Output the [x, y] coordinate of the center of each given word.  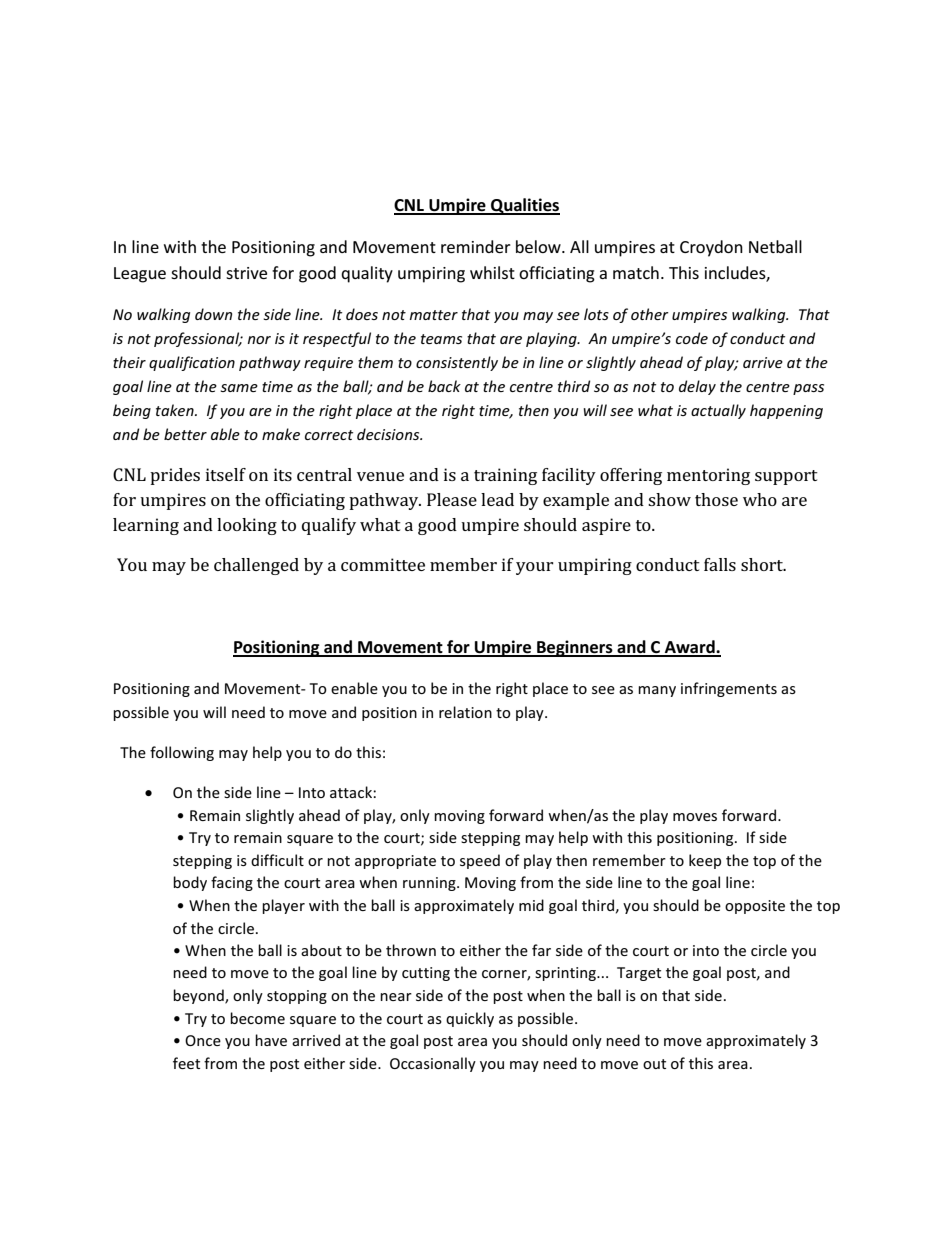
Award [689, 648]
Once [203, 1040]
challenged [256, 566]
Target [639, 974]
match [636, 272]
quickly [470, 1019]
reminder [476, 246]
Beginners [575, 648]
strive [246, 273]
